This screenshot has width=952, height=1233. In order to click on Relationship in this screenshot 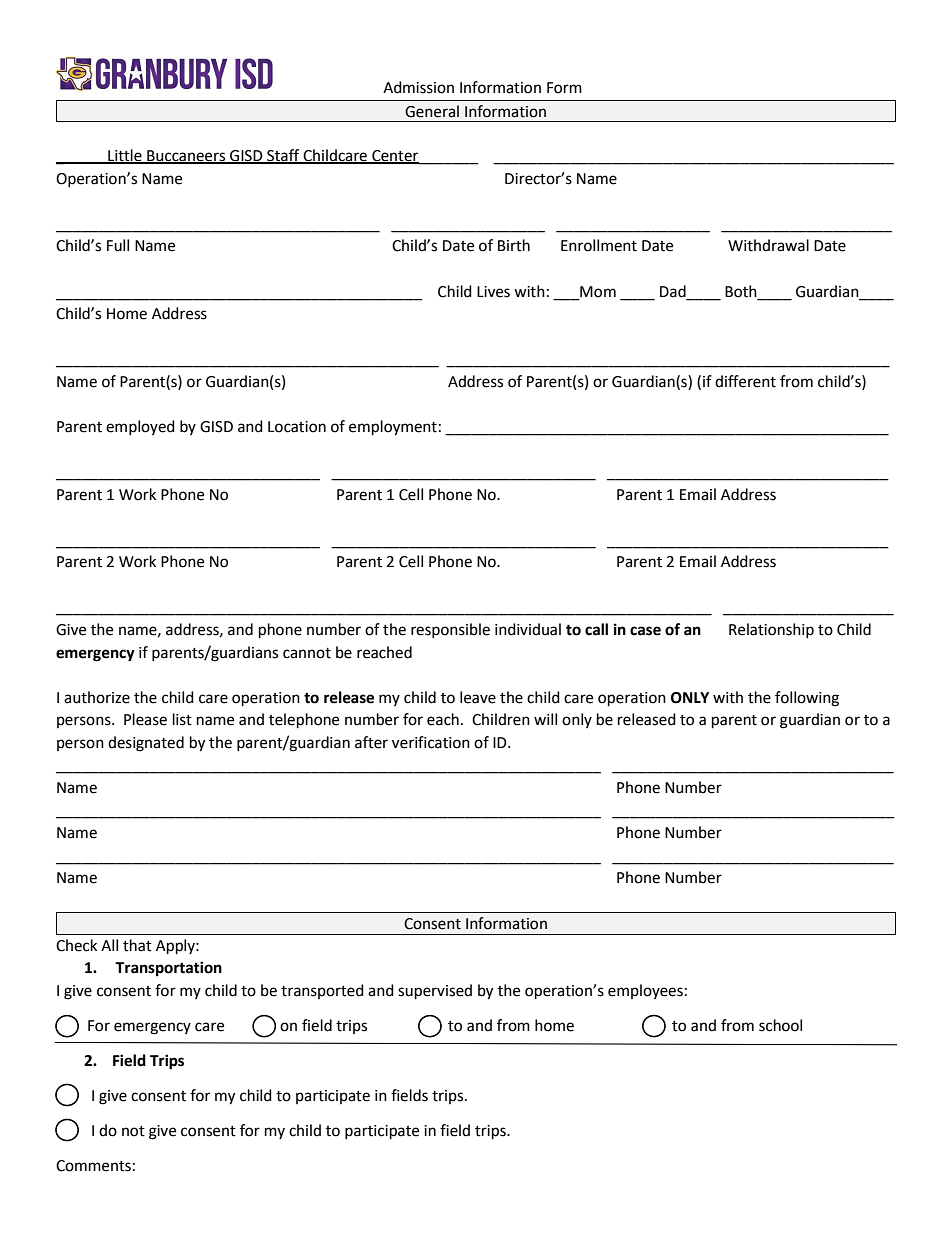, I will do `click(771, 630)`.
